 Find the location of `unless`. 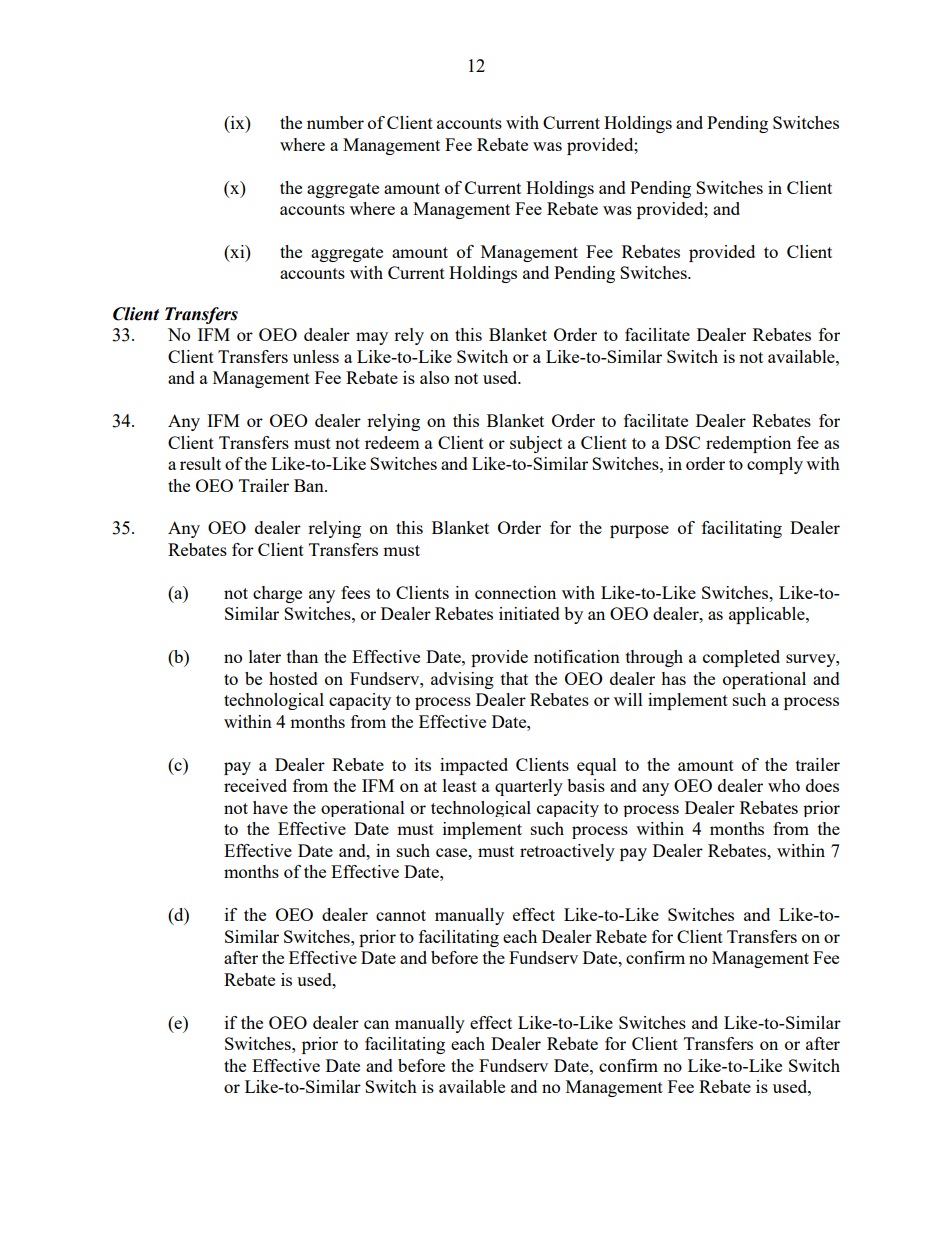

unless is located at coordinates (316, 356).
